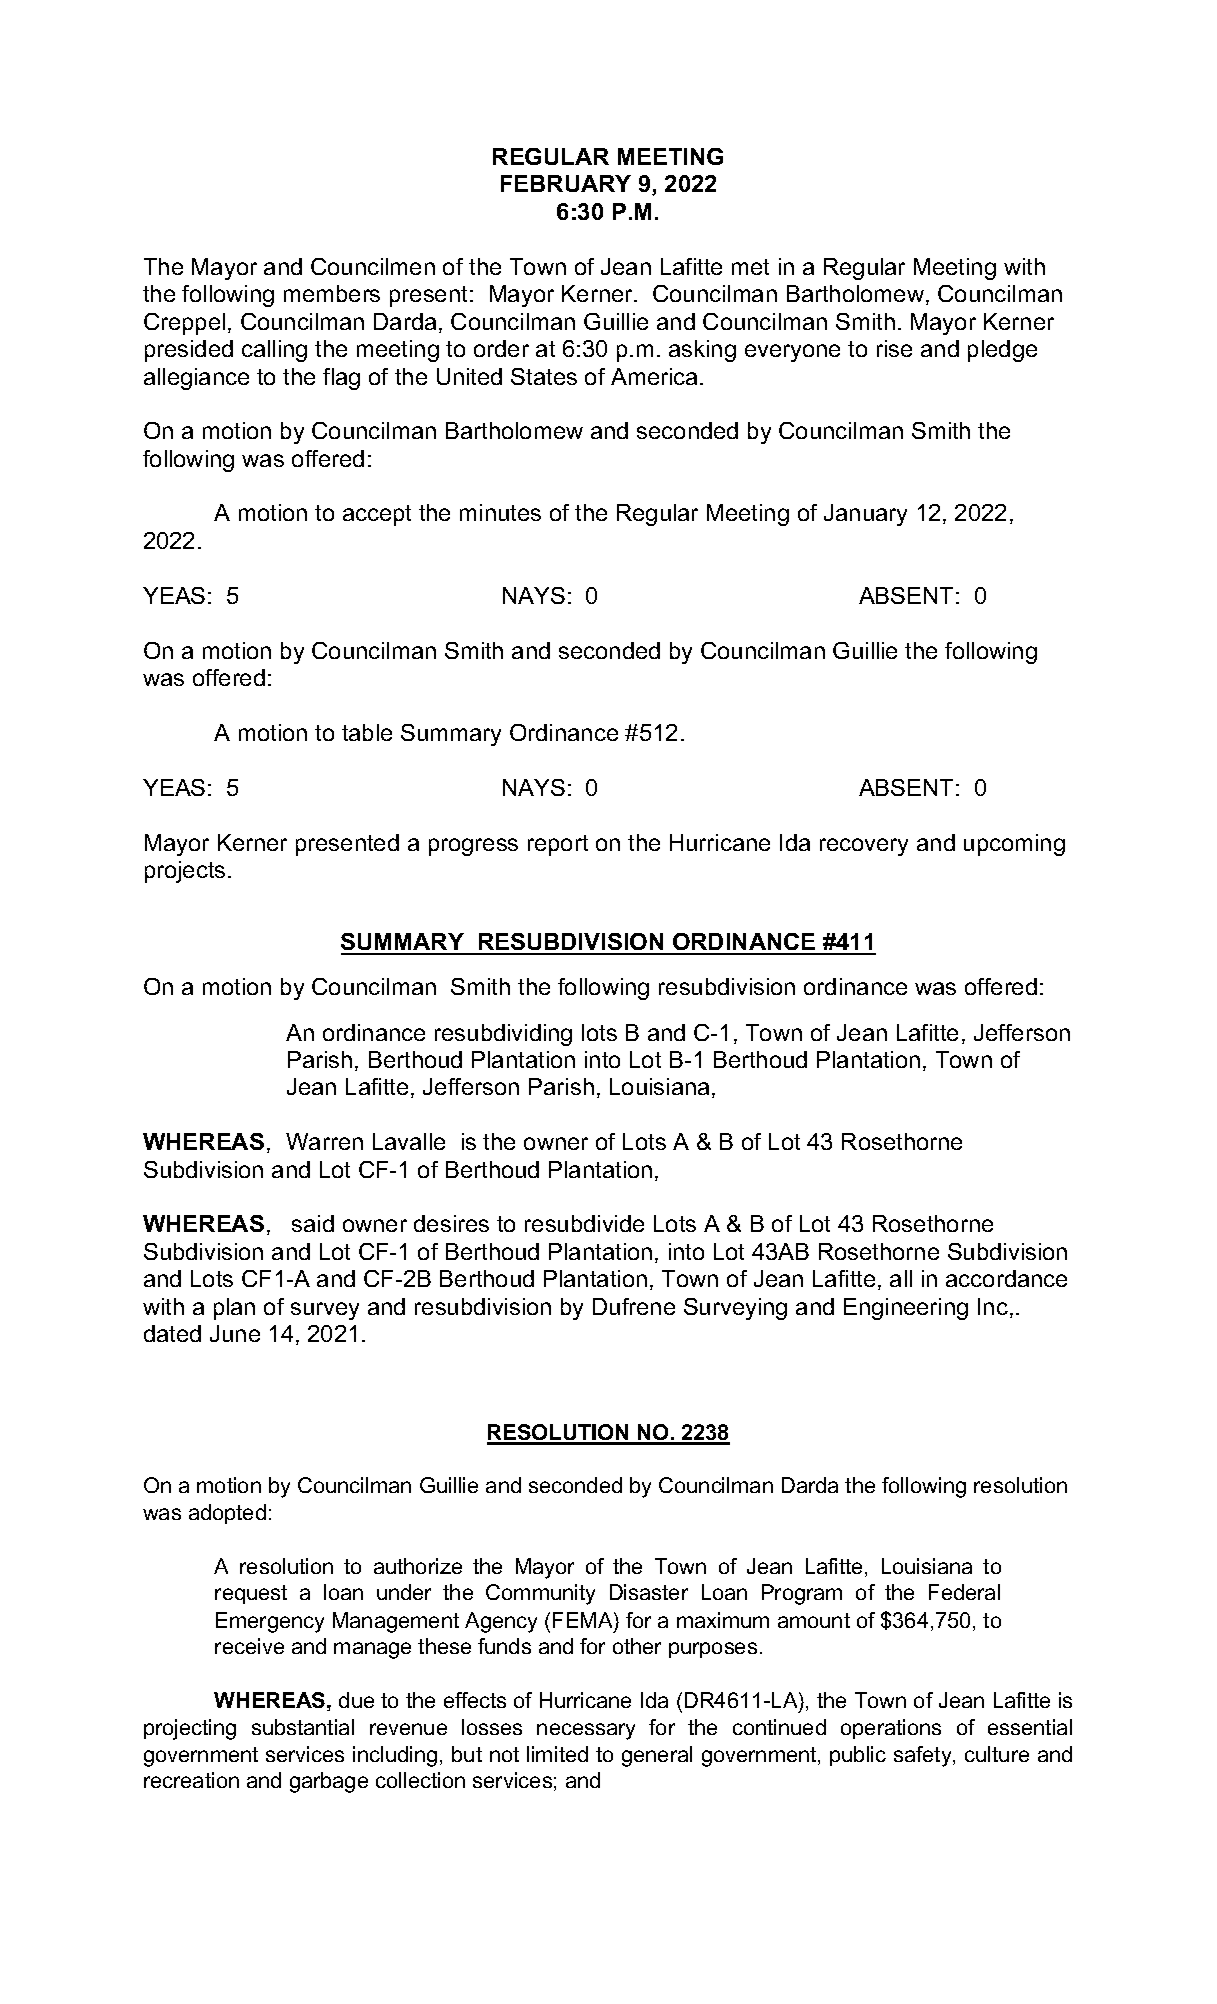 Image resolution: width=1217 pixels, height=2004 pixels. Describe the element at coordinates (313, 1223) in the page. I see `said` at that location.
